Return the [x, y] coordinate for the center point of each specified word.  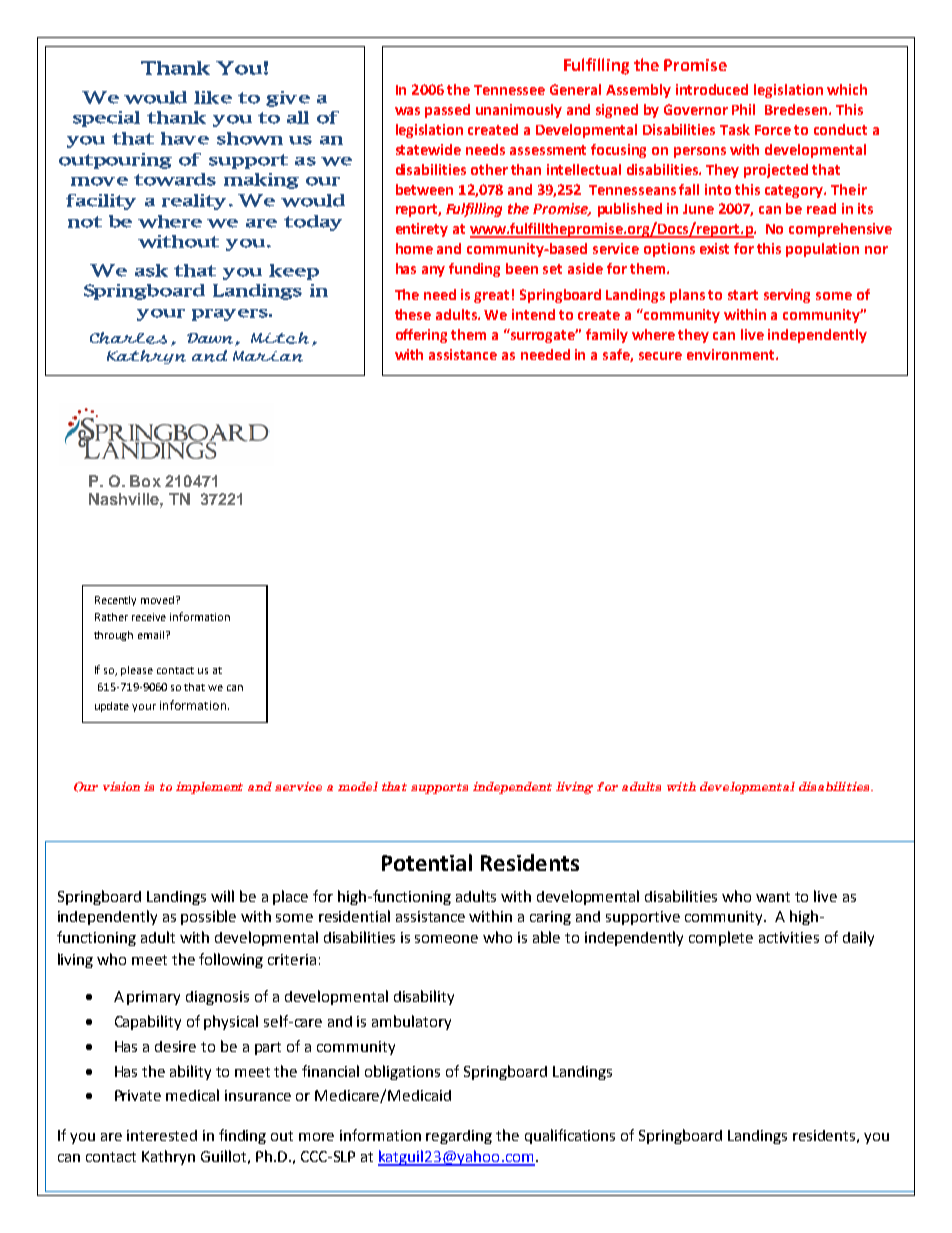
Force [773, 130]
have [185, 138]
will [222, 896]
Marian [268, 356]
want [773, 897]
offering [421, 336]
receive [149, 617]
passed [447, 111]
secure [660, 356]
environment [732, 354]
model [358, 786]
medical [192, 1095]
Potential [427, 862]
